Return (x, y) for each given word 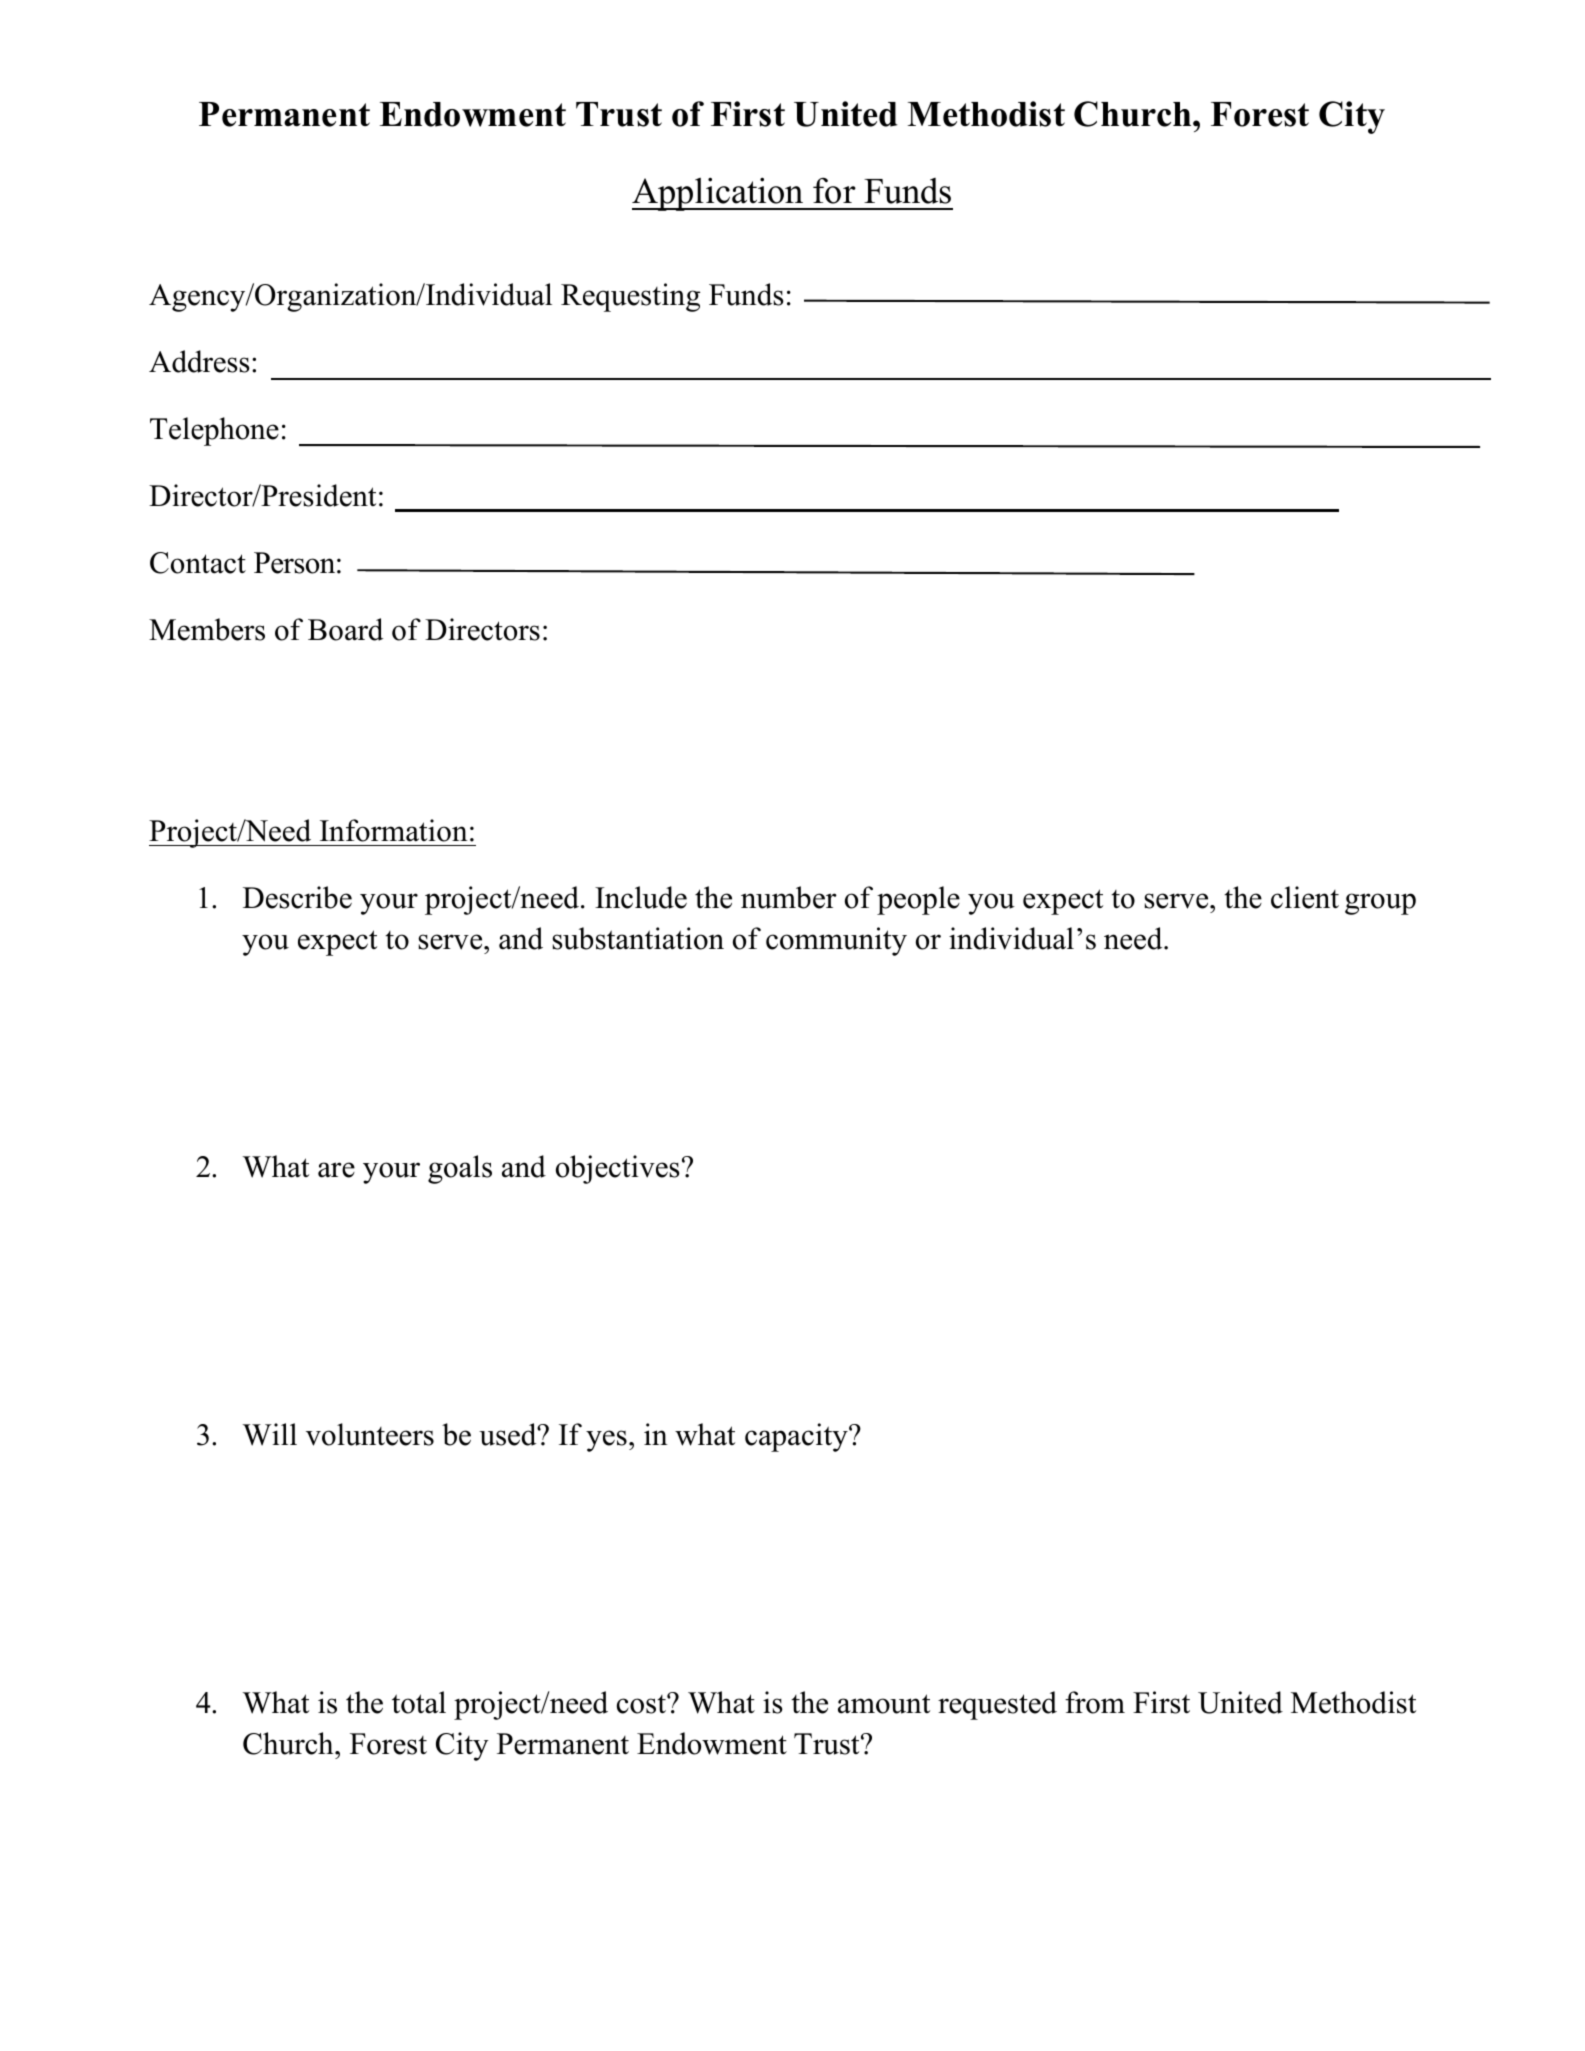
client (1305, 897)
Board (345, 629)
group (1380, 904)
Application (719, 194)
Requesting (630, 297)
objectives (618, 1169)
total (419, 1702)
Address (199, 361)
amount (884, 1704)
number (789, 897)
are (336, 1170)
